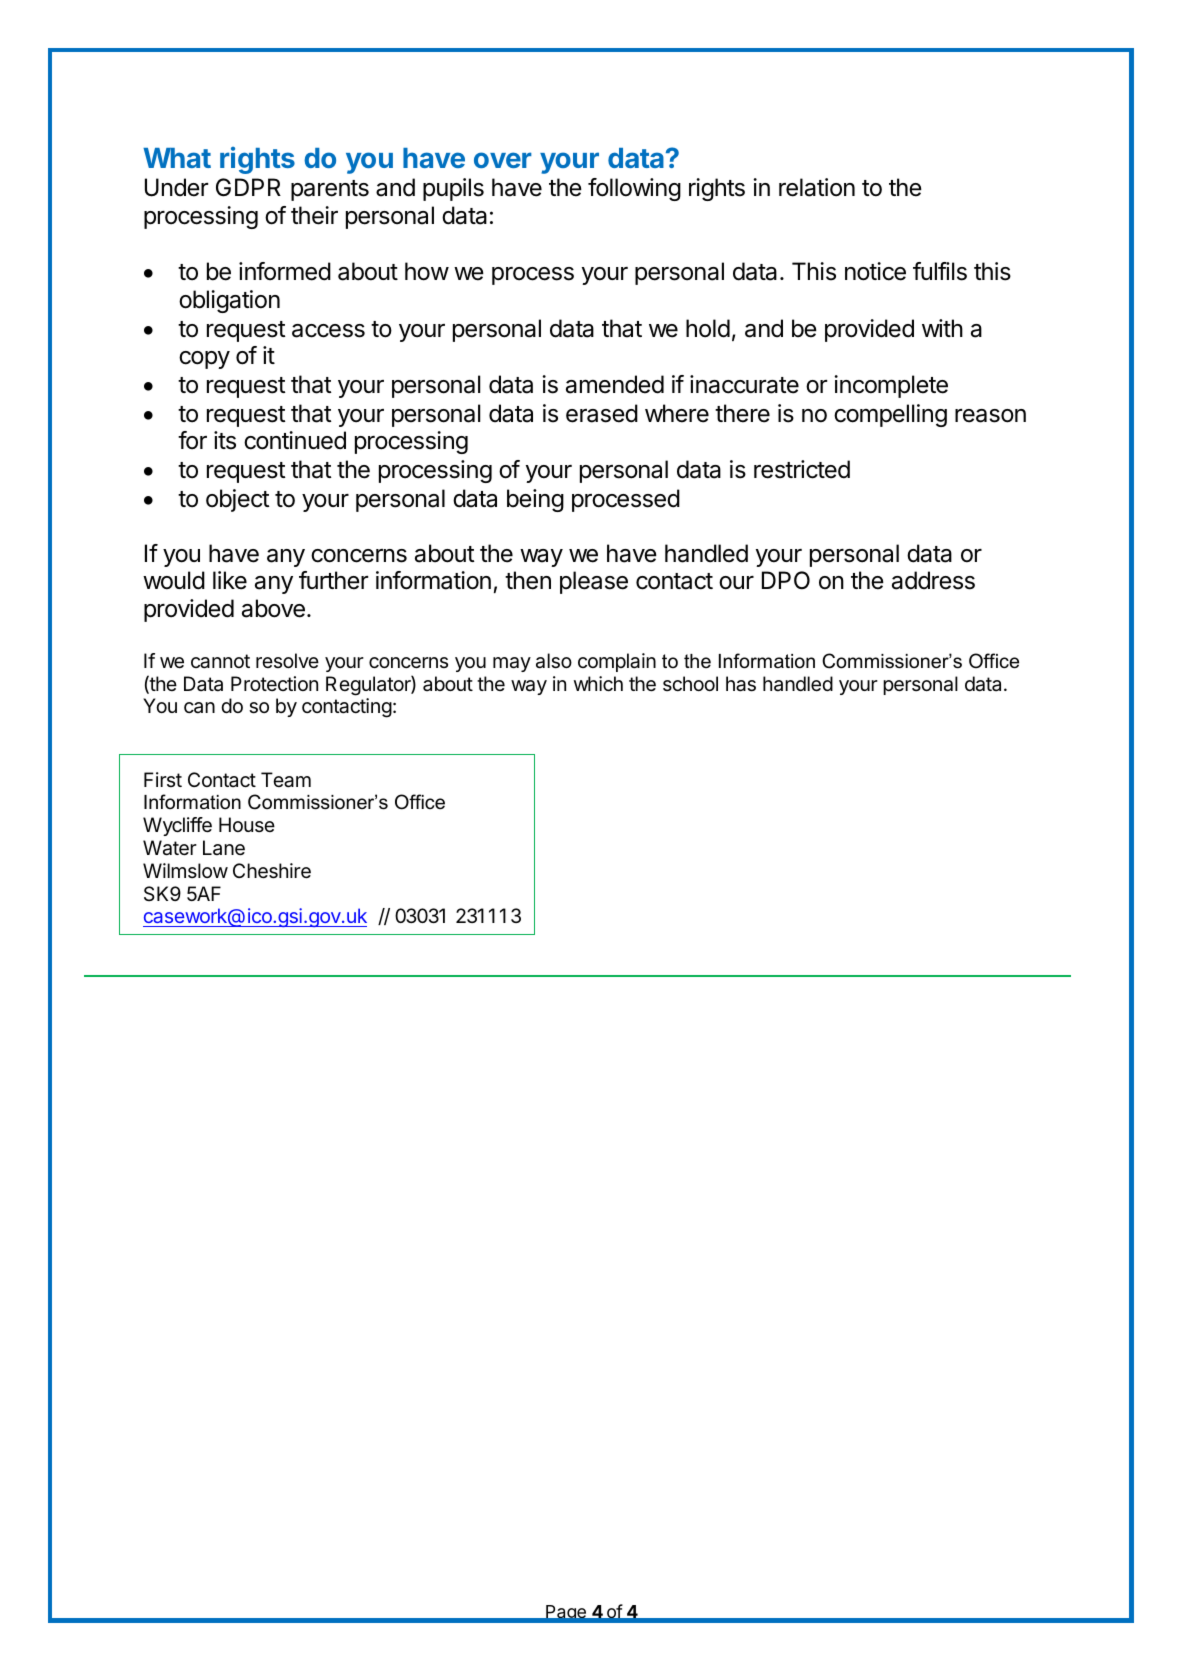 This document has height=1670, width=1181. Describe the element at coordinates (237, 500) in the document. I see `object` at that location.
